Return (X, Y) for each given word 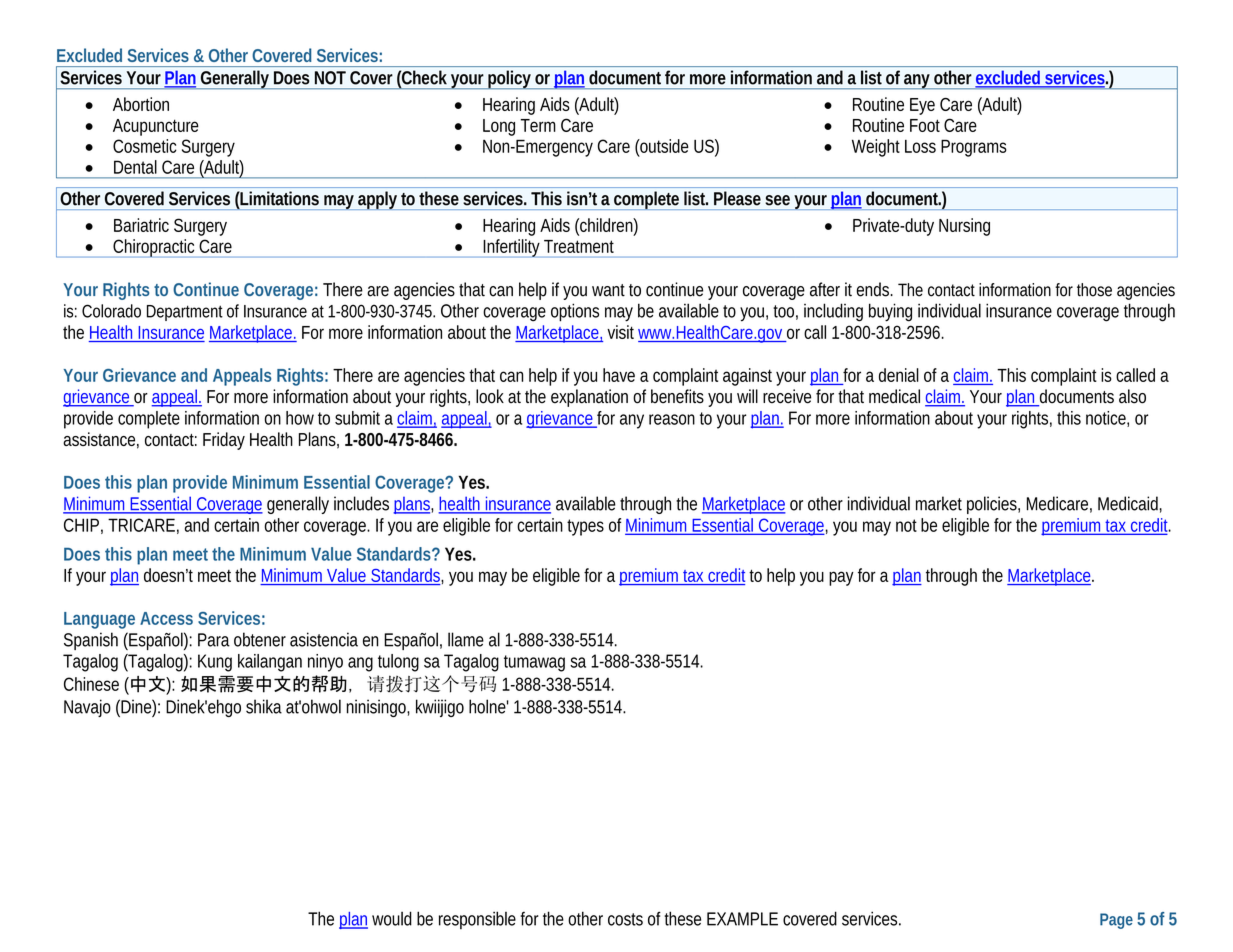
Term (538, 125)
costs (625, 919)
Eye (922, 106)
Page (1116, 921)
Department (185, 313)
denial (899, 375)
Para (214, 640)
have (619, 375)
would (392, 918)
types (585, 527)
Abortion (141, 104)
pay (841, 578)
